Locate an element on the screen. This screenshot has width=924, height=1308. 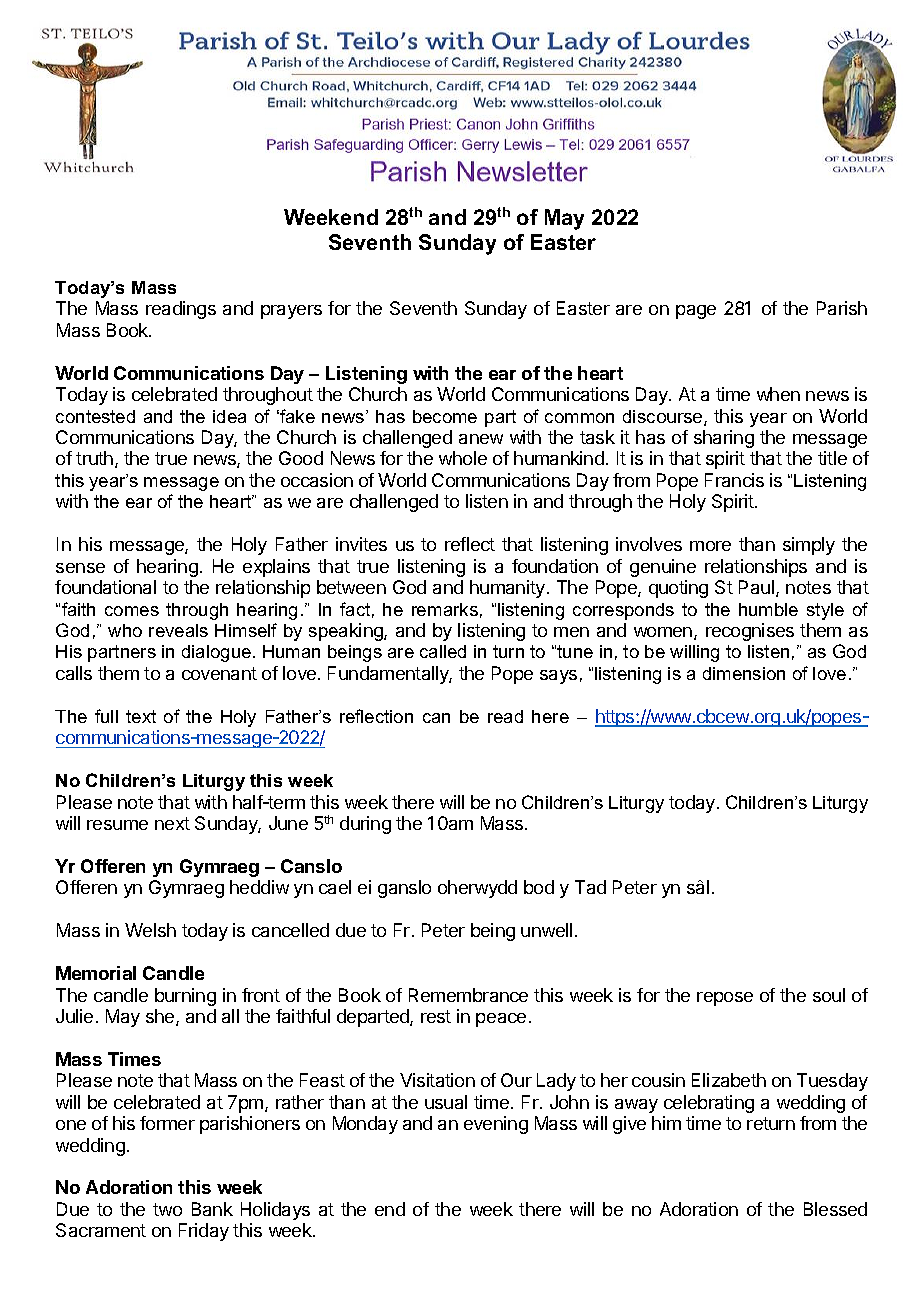
recognises is located at coordinates (750, 632).
